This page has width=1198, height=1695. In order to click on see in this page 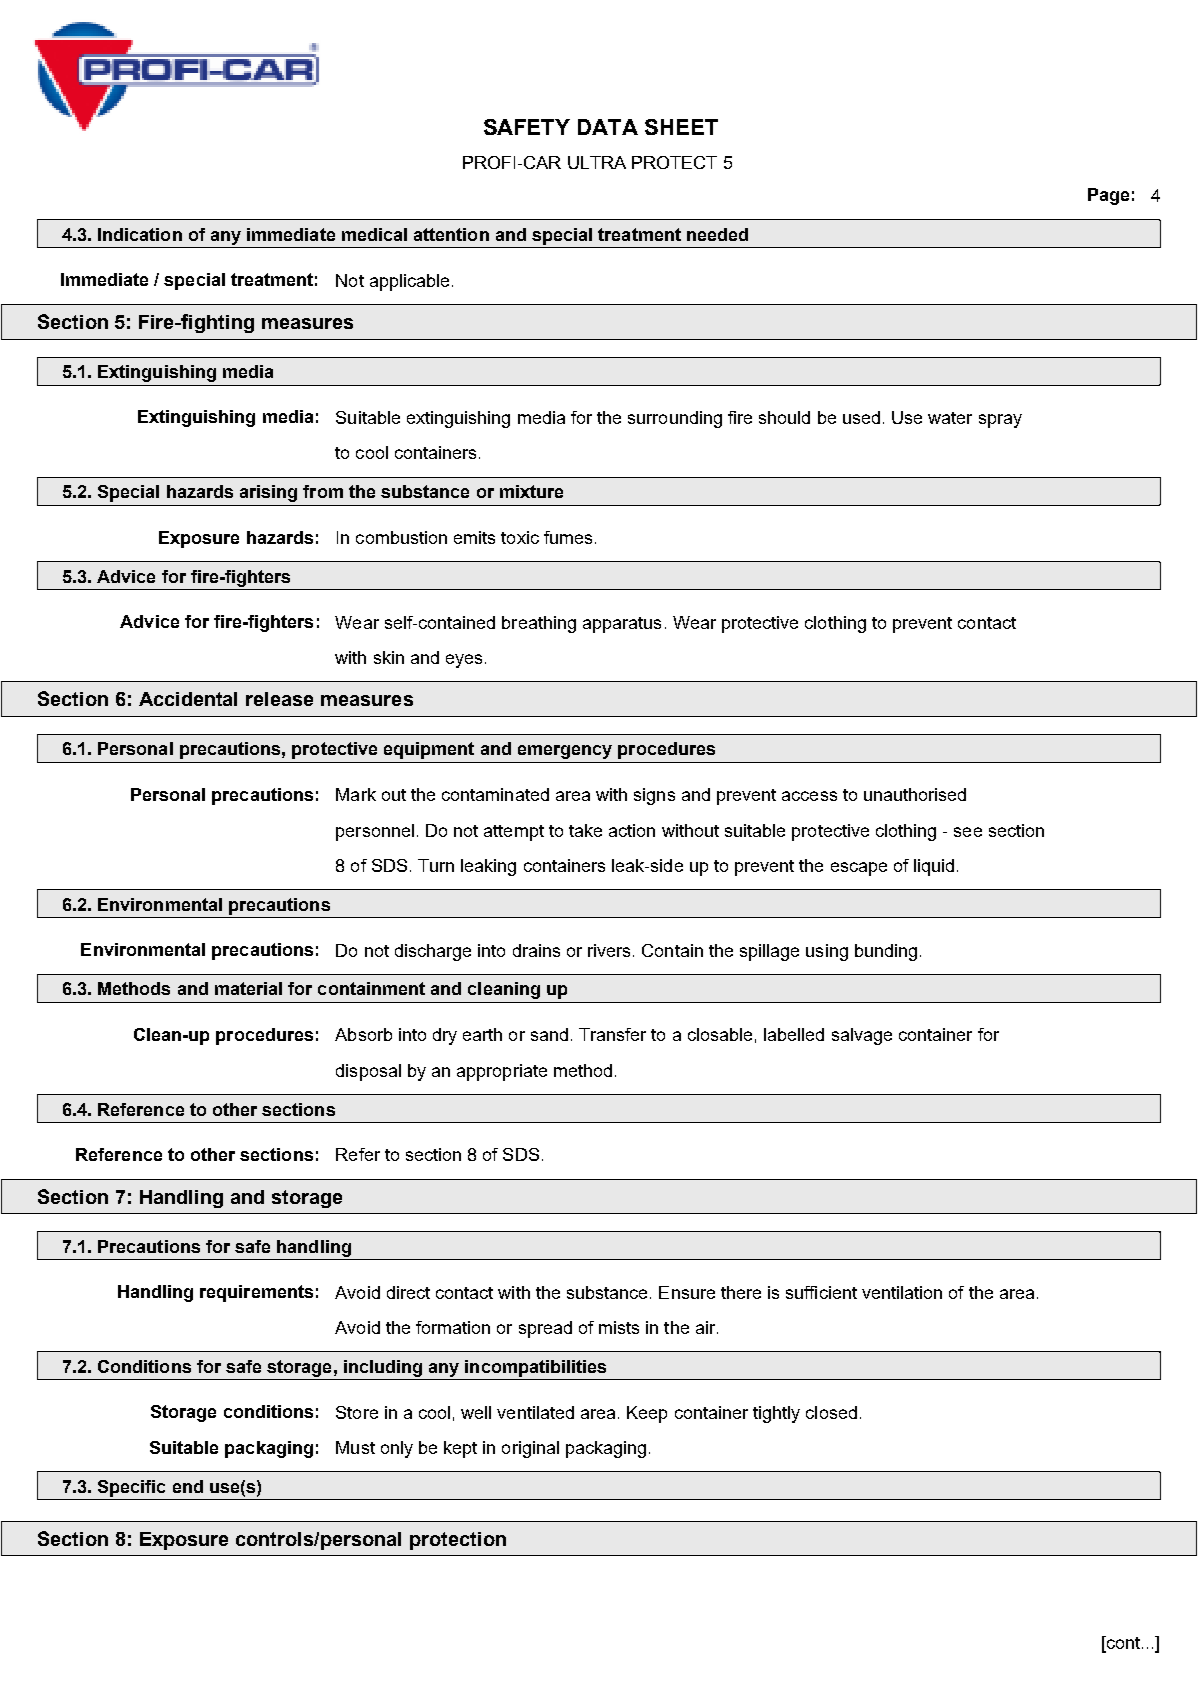, I will do `click(968, 832)`.
